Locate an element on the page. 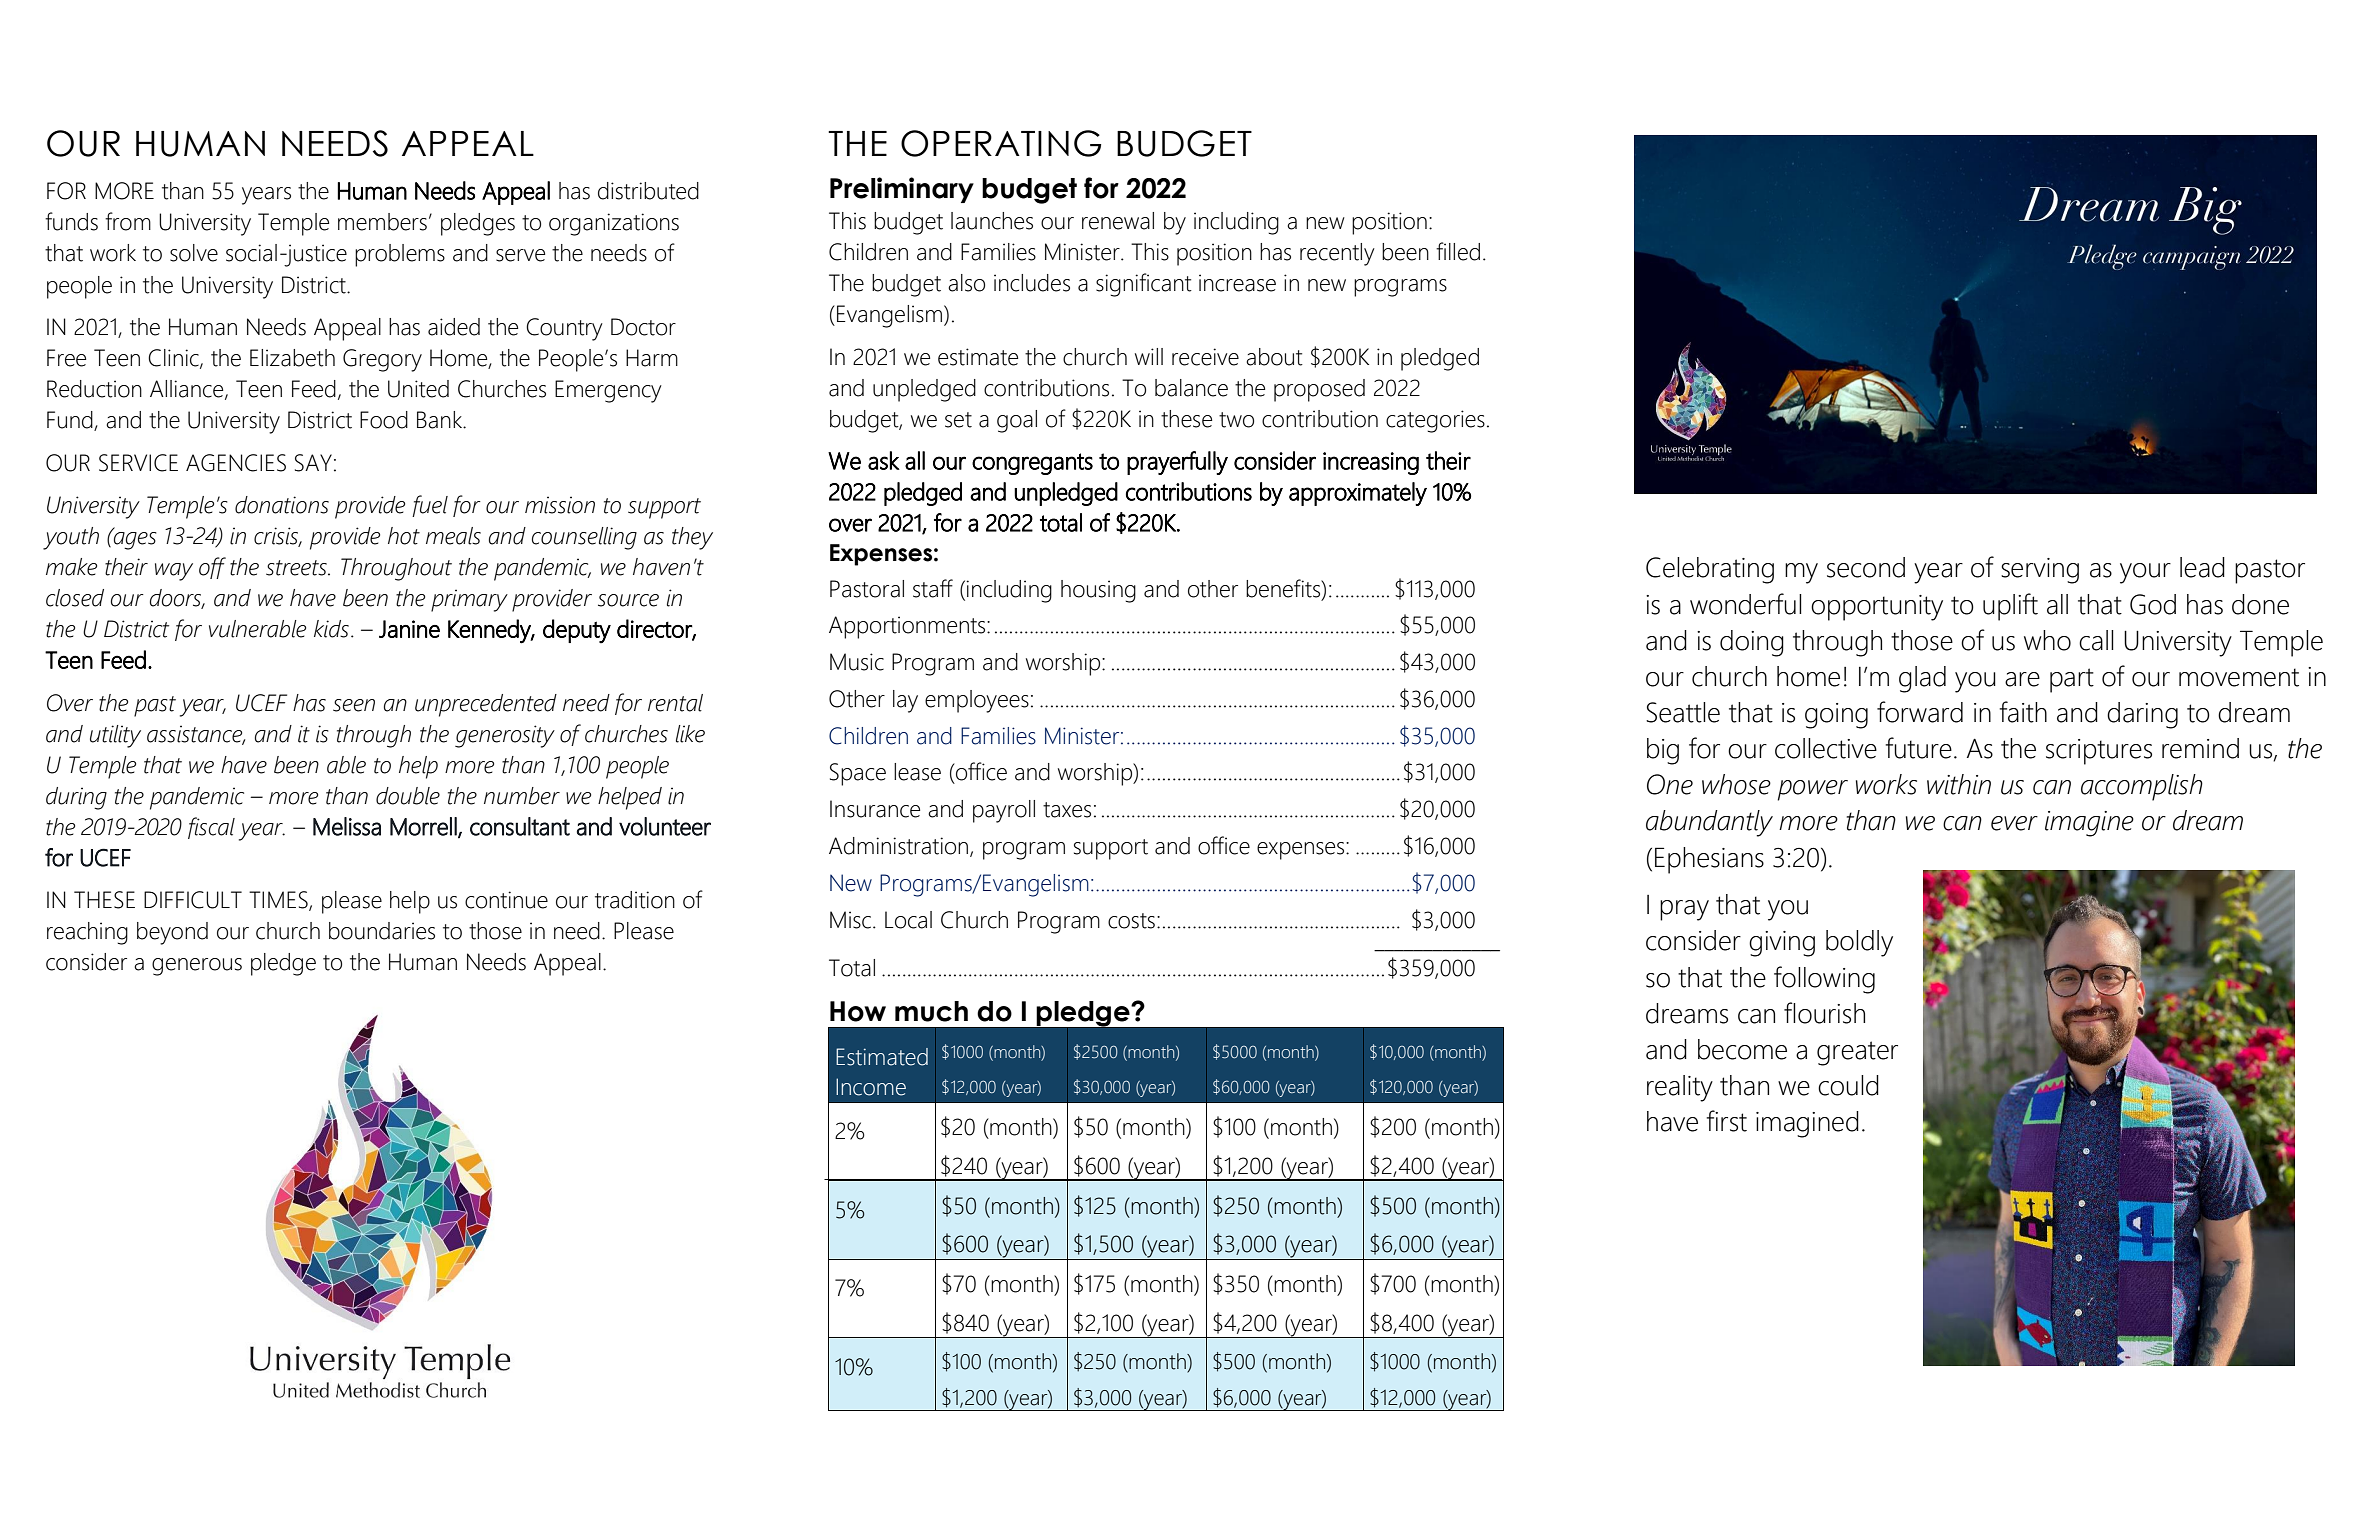 This document has height=1537, width=2375. seen is located at coordinates (354, 705).
